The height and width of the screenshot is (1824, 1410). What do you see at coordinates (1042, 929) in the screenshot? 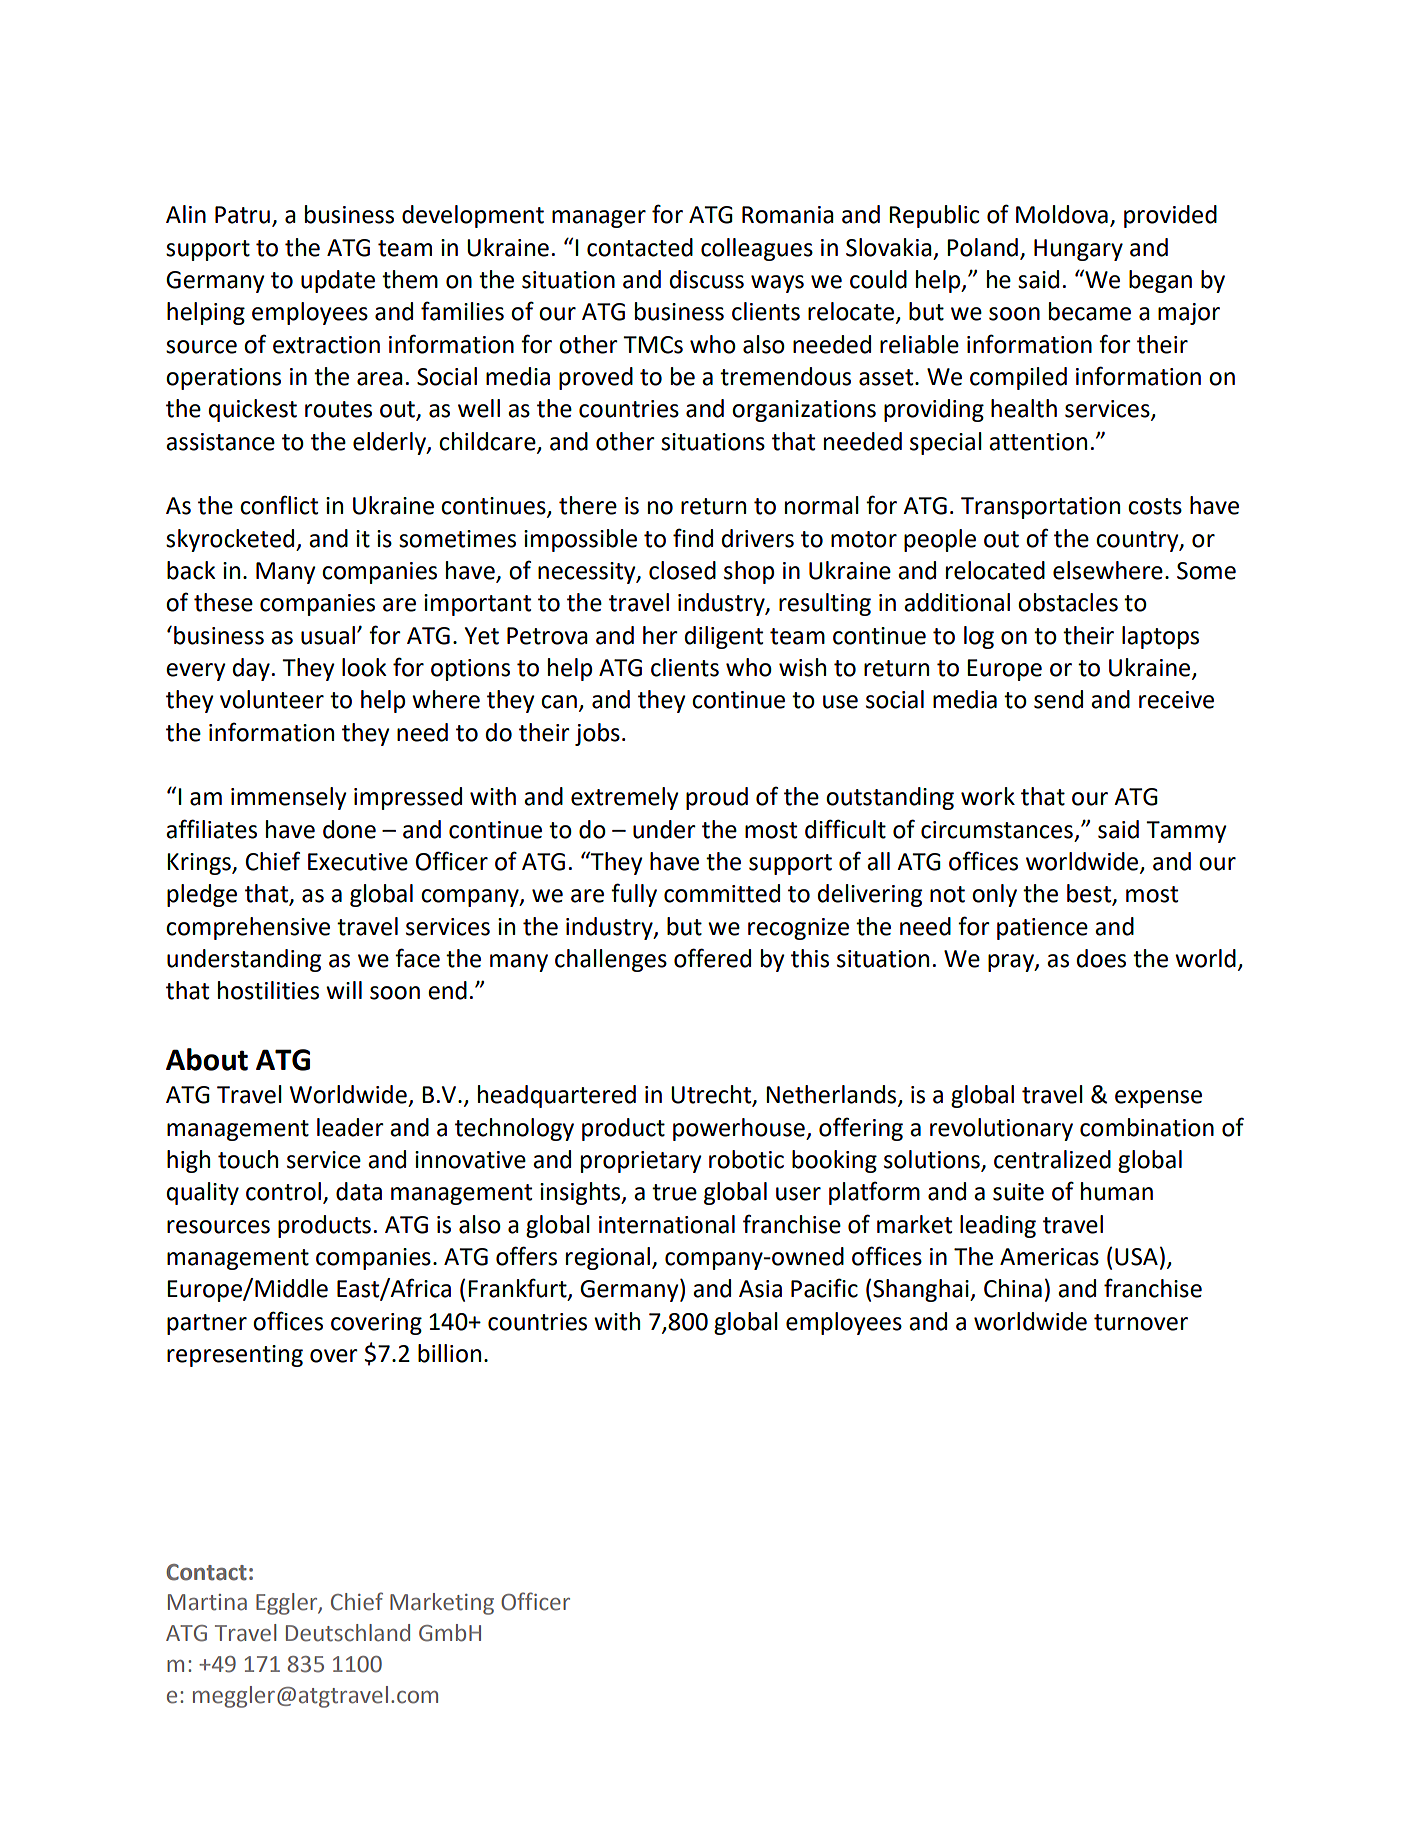
I see `patience` at bounding box center [1042, 929].
